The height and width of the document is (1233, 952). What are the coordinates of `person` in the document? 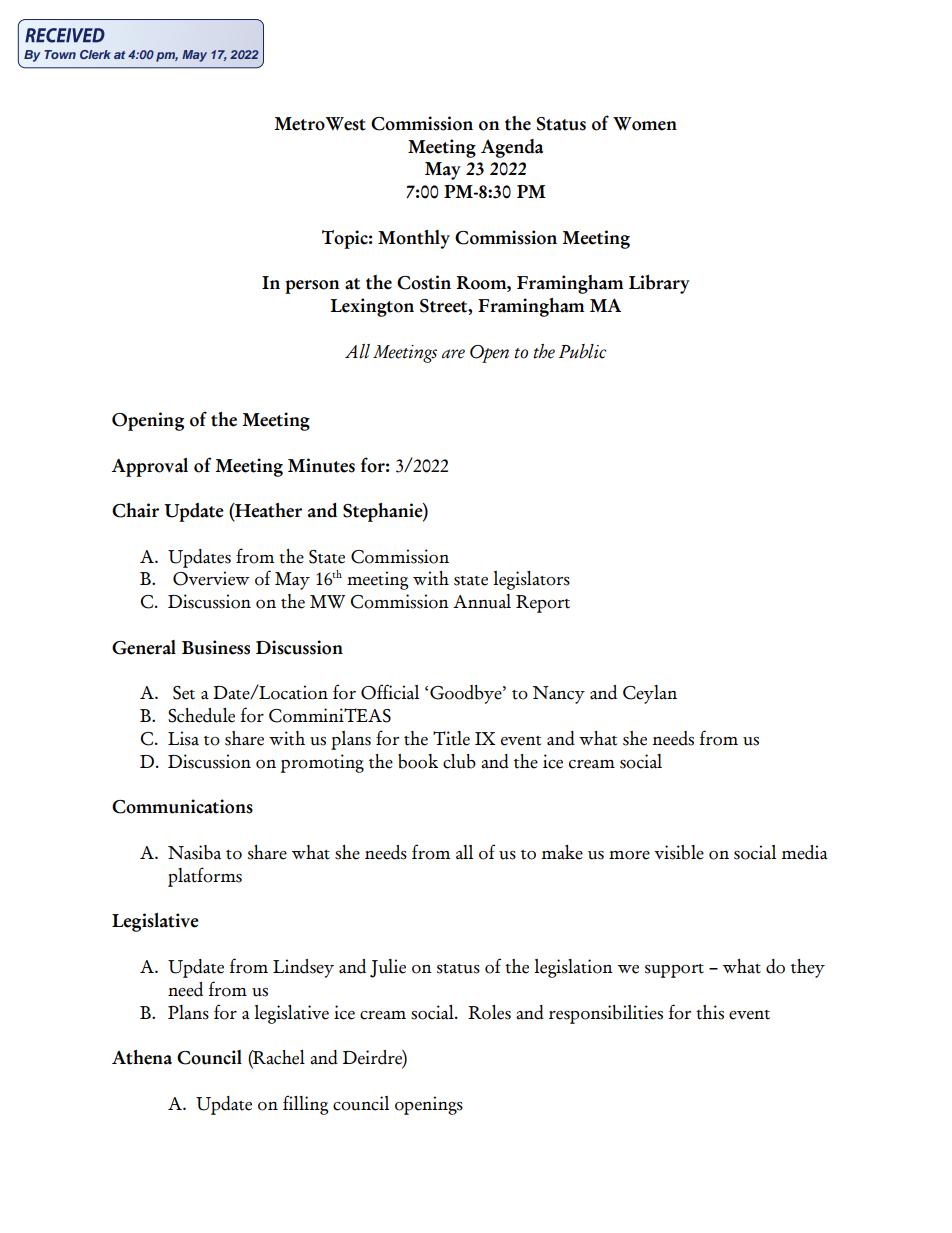 It's located at (312, 287).
